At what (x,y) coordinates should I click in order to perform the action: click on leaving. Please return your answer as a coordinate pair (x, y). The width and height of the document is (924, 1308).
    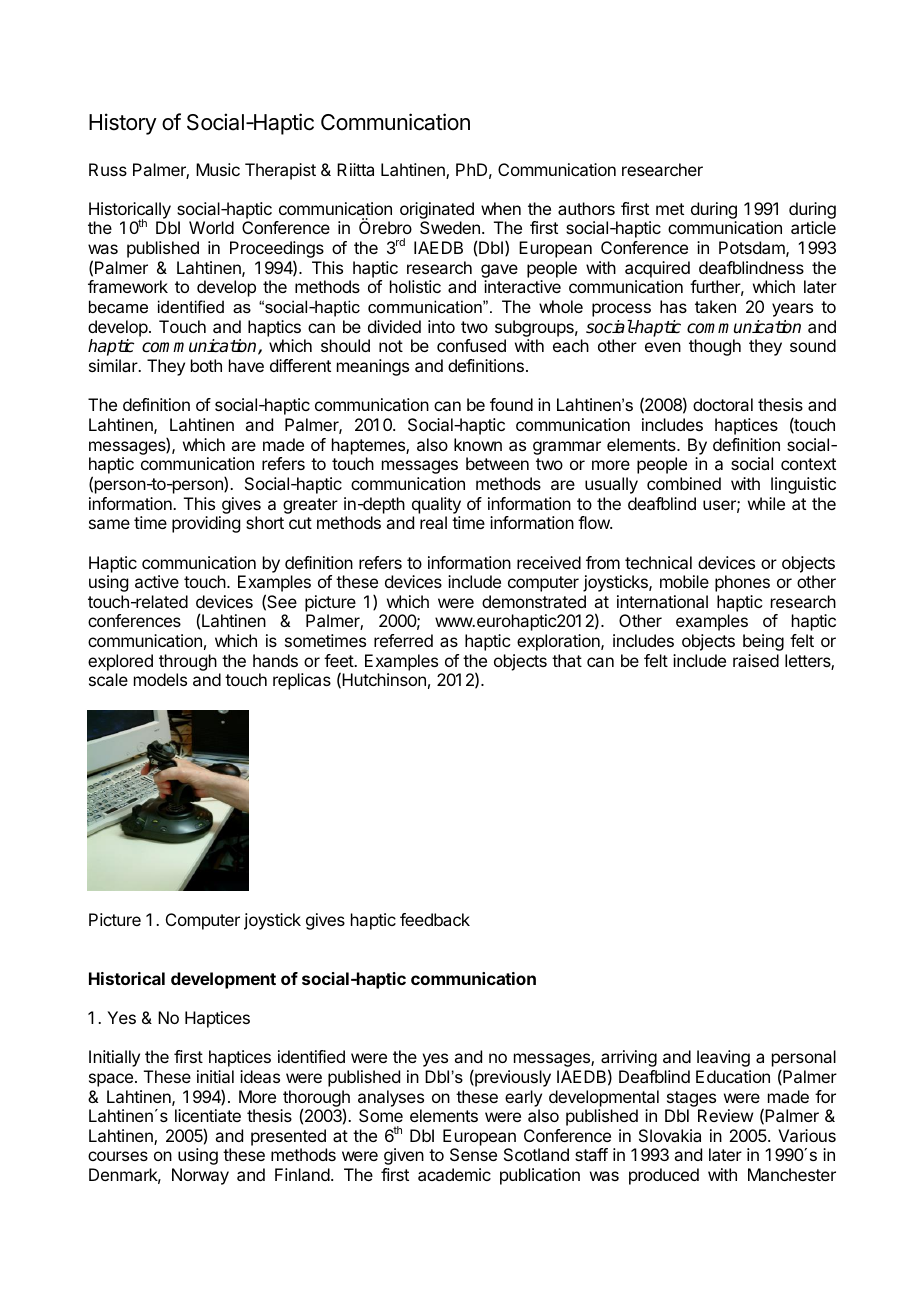
    Looking at the image, I should click on (723, 1058).
